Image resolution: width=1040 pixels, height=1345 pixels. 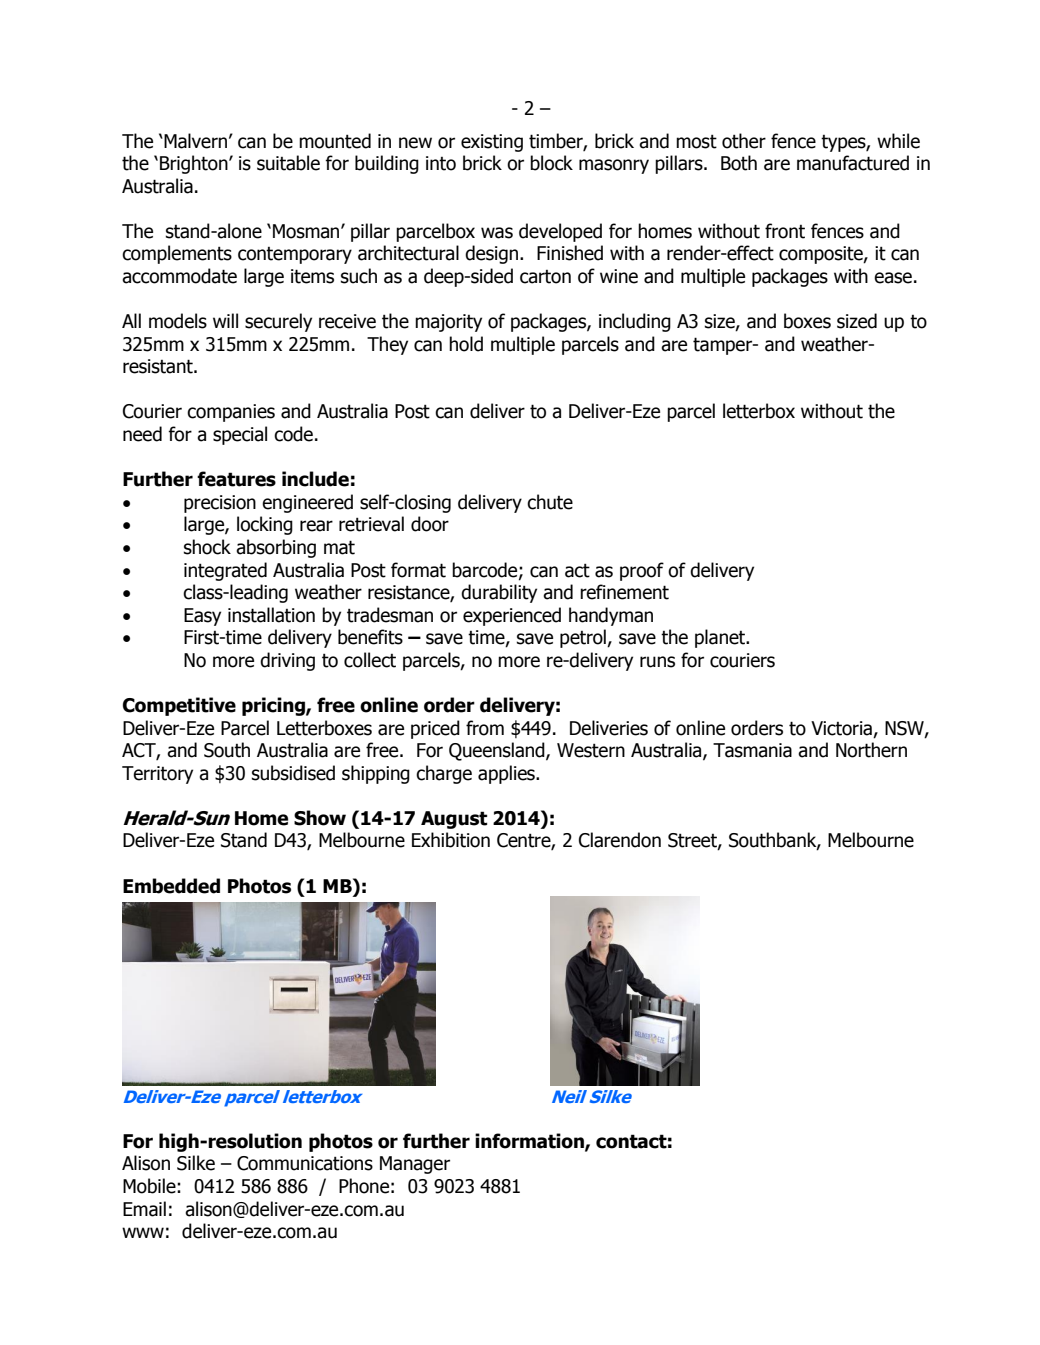 What do you see at coordinates (179, 706) in the image?
I see `Competitive` at bounding box center [179, 706].
